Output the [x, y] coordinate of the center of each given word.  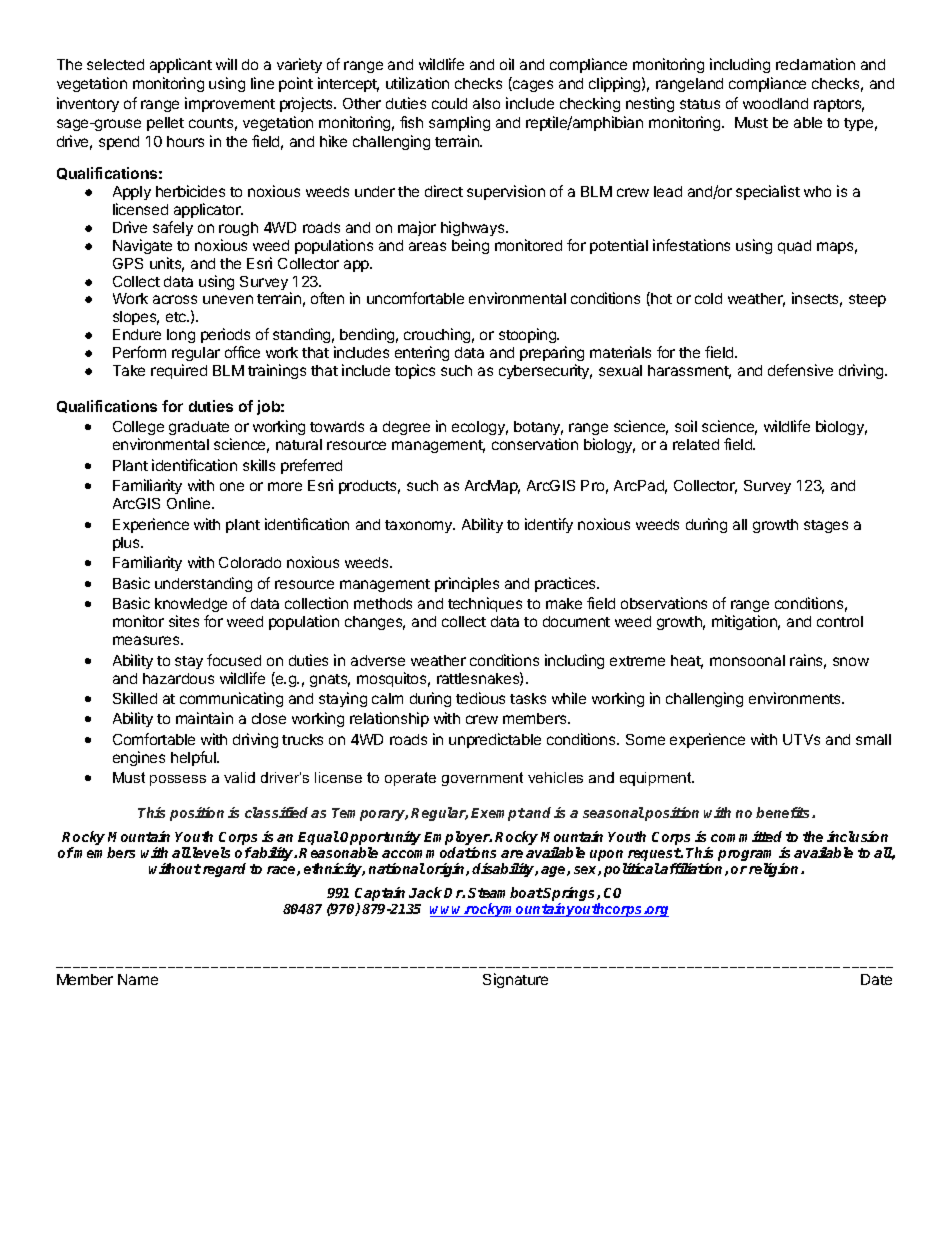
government [482, 779]
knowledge [191, 607]
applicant [181, 65]
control [840, 621]
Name [138, 979]
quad [794, 247]
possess [178, 780]
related [696, 444]
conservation [535, 444]
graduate [200, 430]
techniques [485, 604]
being [470, 246]
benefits [784, 812]
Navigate [142, 246]
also [486, 103]
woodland [775, 103]
